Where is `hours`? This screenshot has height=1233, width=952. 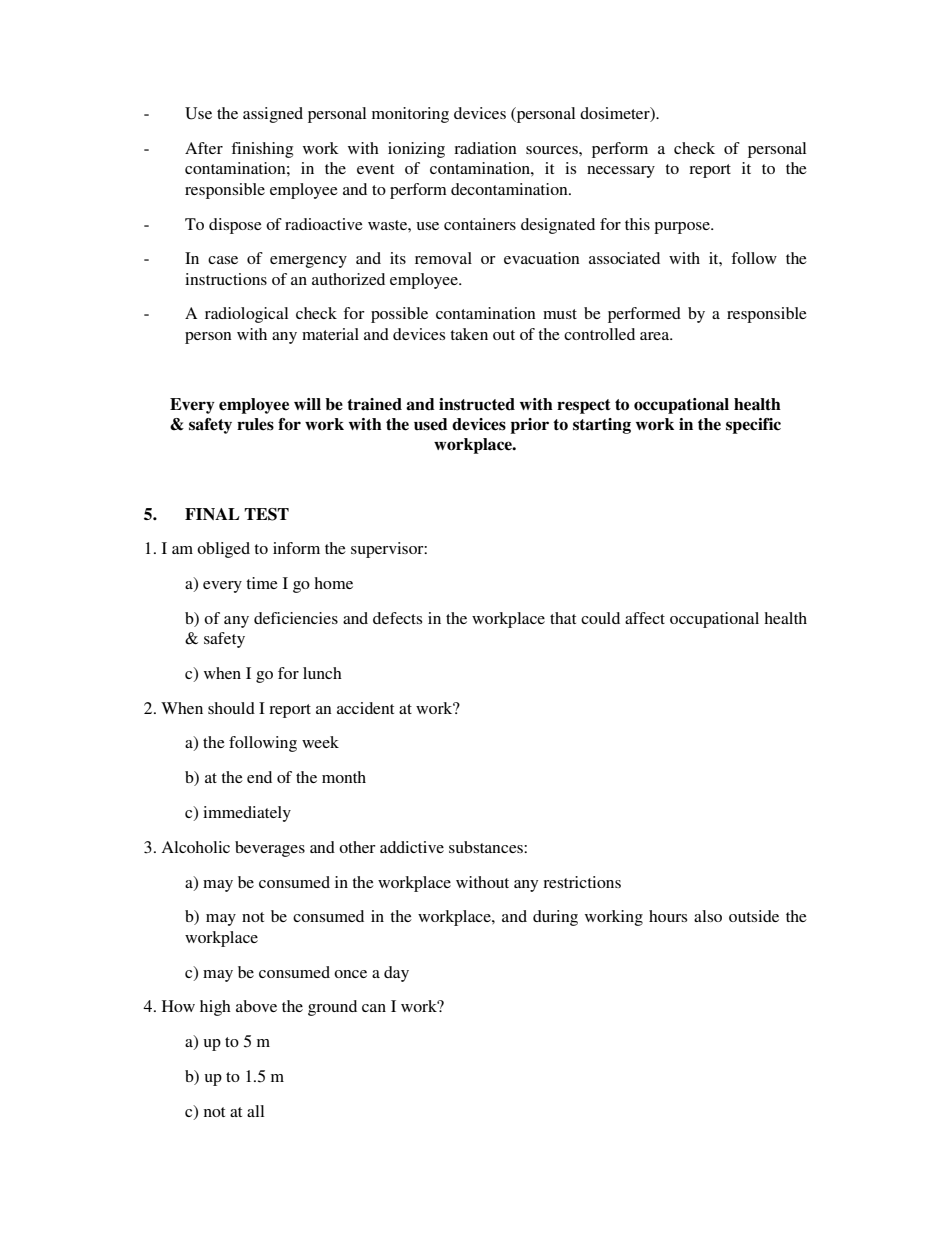
hours is located at coordinates (668, 916).
